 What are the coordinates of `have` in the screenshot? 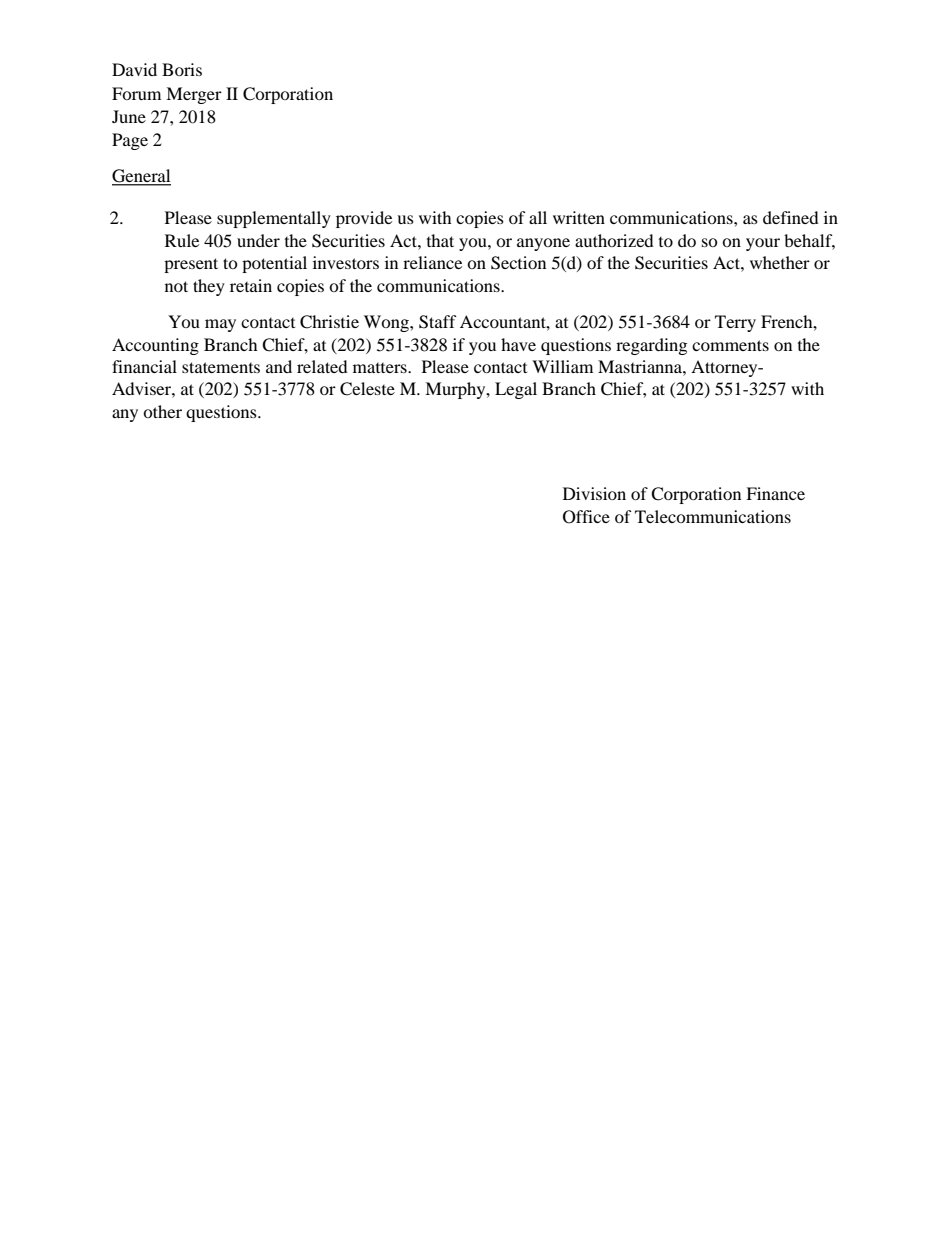 It's located at (518, 344).
